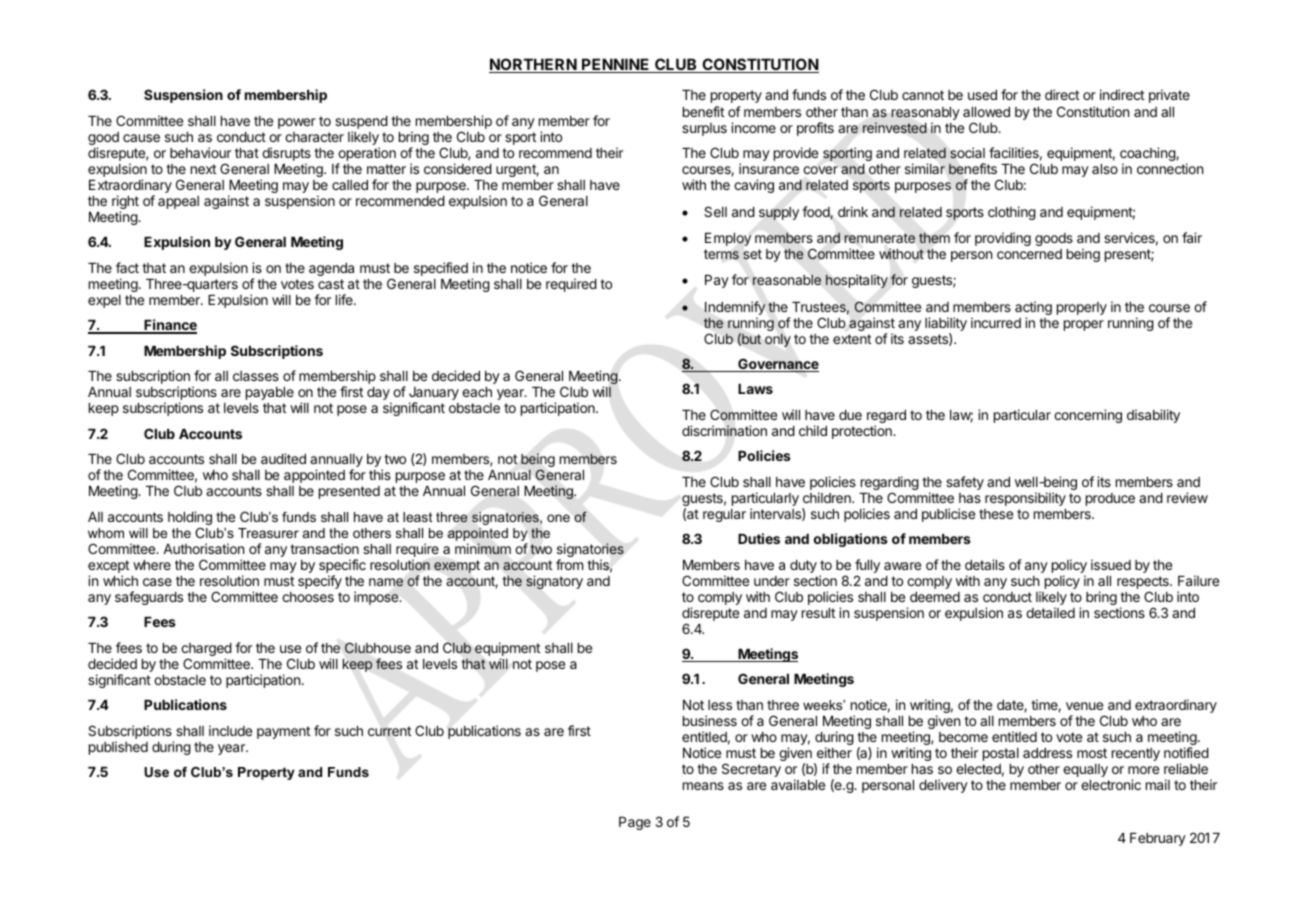  What do you see at coordinates (206, 651) in the image?
I see `charged` at bounding box center [206, 651].
